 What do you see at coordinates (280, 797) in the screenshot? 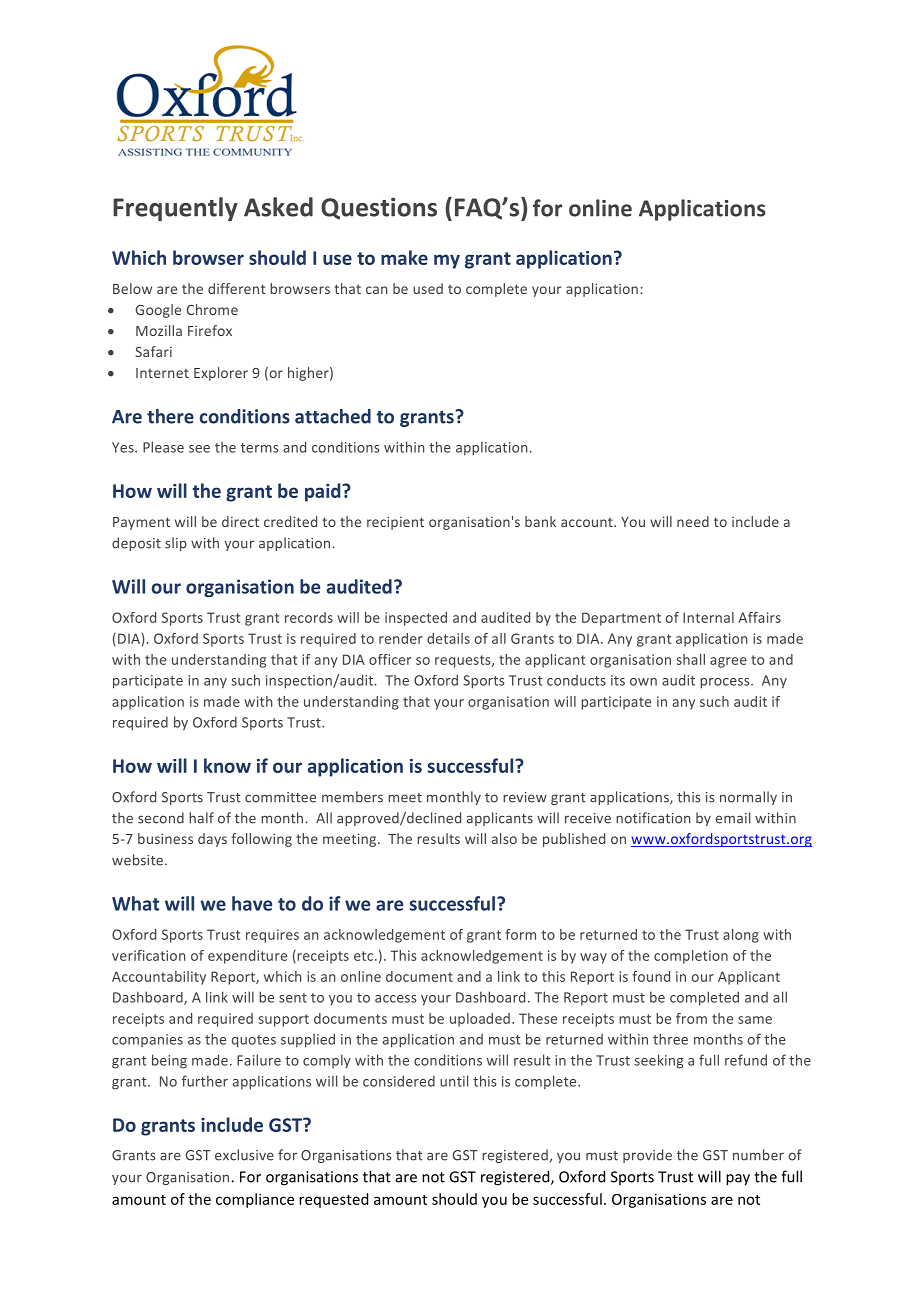
I see `committee` at bounding box center [280, 797].
